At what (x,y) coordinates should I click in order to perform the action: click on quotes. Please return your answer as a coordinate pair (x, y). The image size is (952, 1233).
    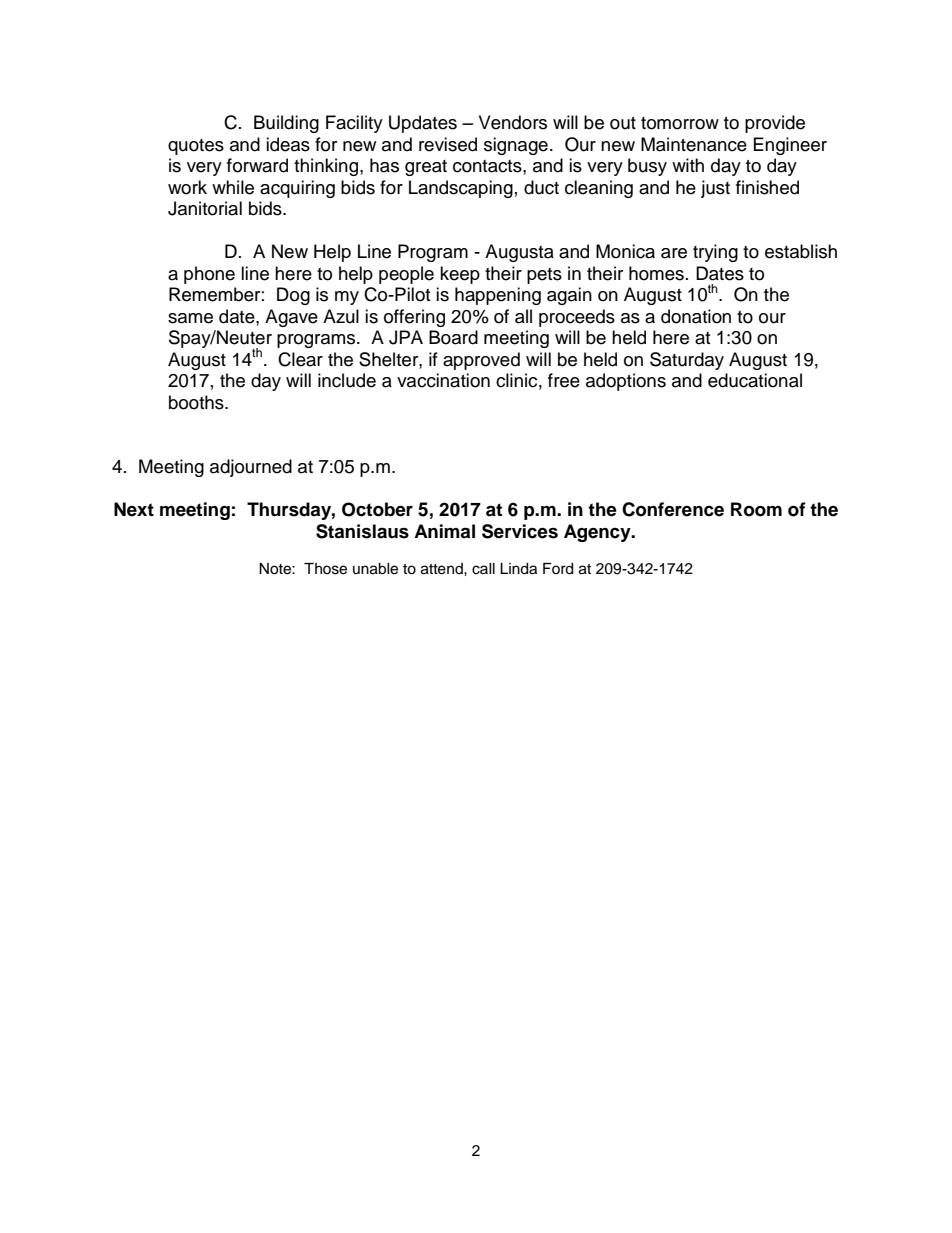
    Looking at the image, I should click on (196, 147).
